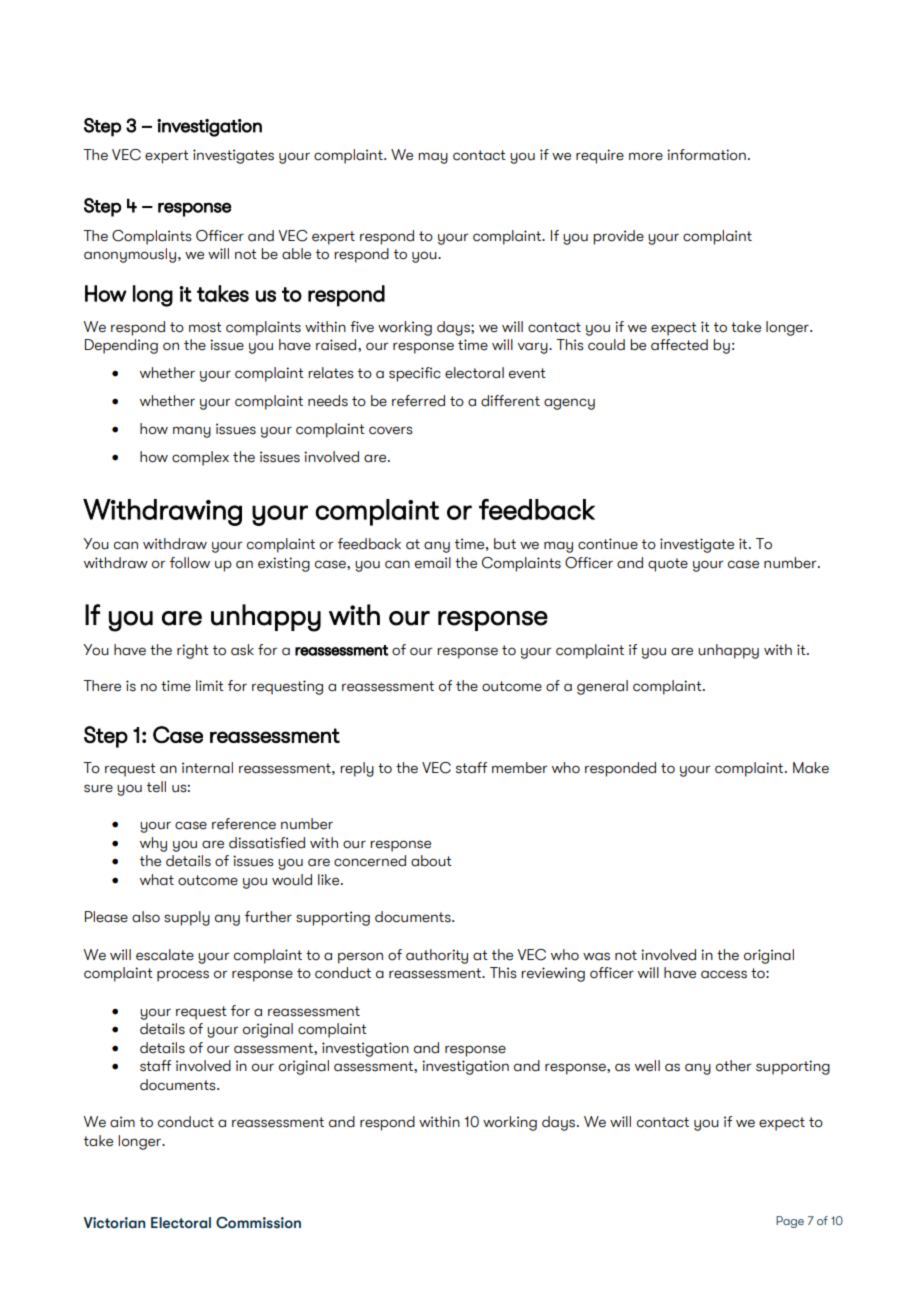  What do you see at coordinates (706, 155) in the image?
I see `information` at bounding box center [706, 155].
